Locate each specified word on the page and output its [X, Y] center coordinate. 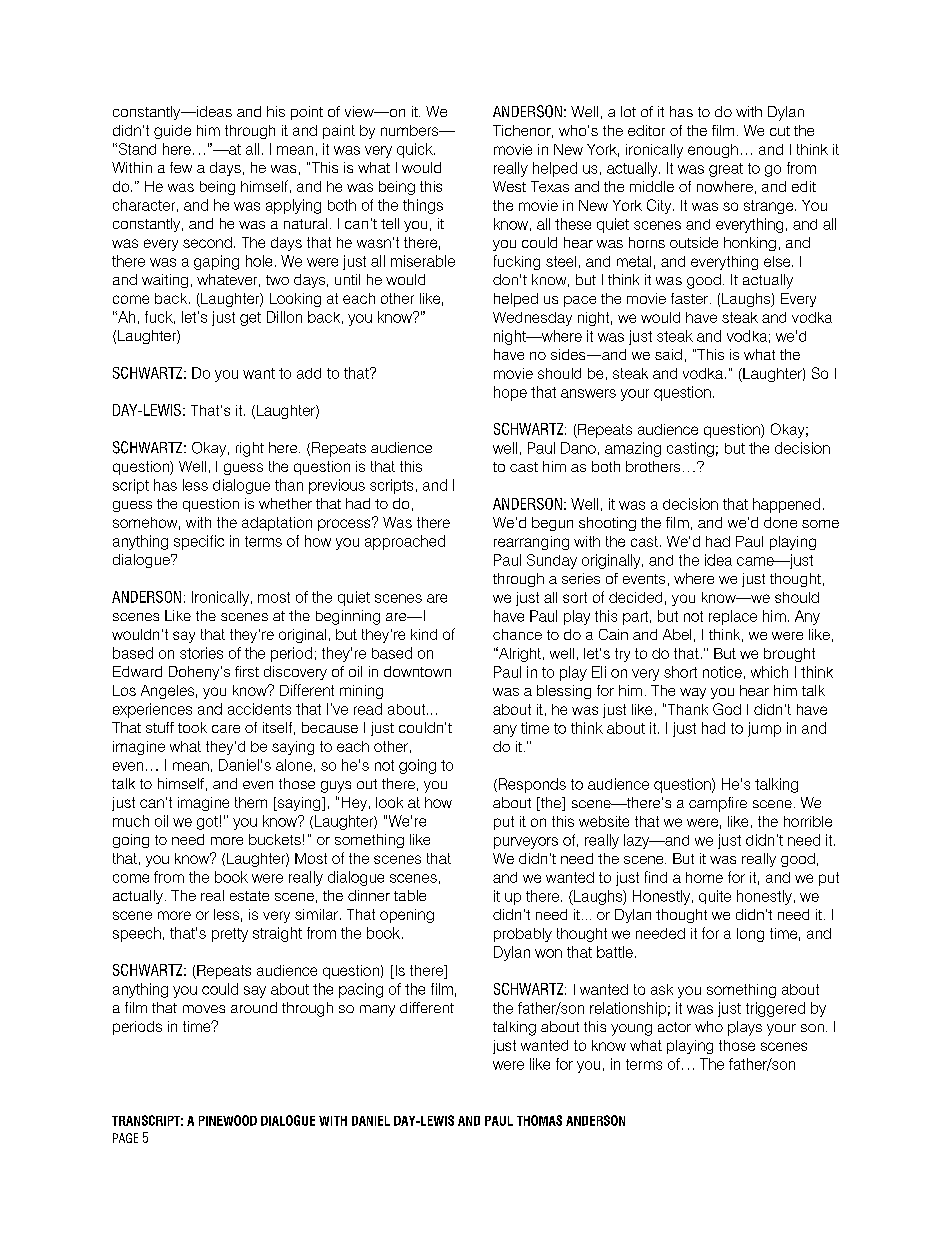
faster [689, 298]
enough [713, 151]
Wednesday [532, 319]
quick [416, 150]
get [250, 319]
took [192, 727]
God [727, 709]
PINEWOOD [228, 1120]
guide [172, 132]
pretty [230, 935]
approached [405, 542]
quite [715, 897]
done [780, 522]
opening [407, 916]
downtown [417, 671]
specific [199, 542]
